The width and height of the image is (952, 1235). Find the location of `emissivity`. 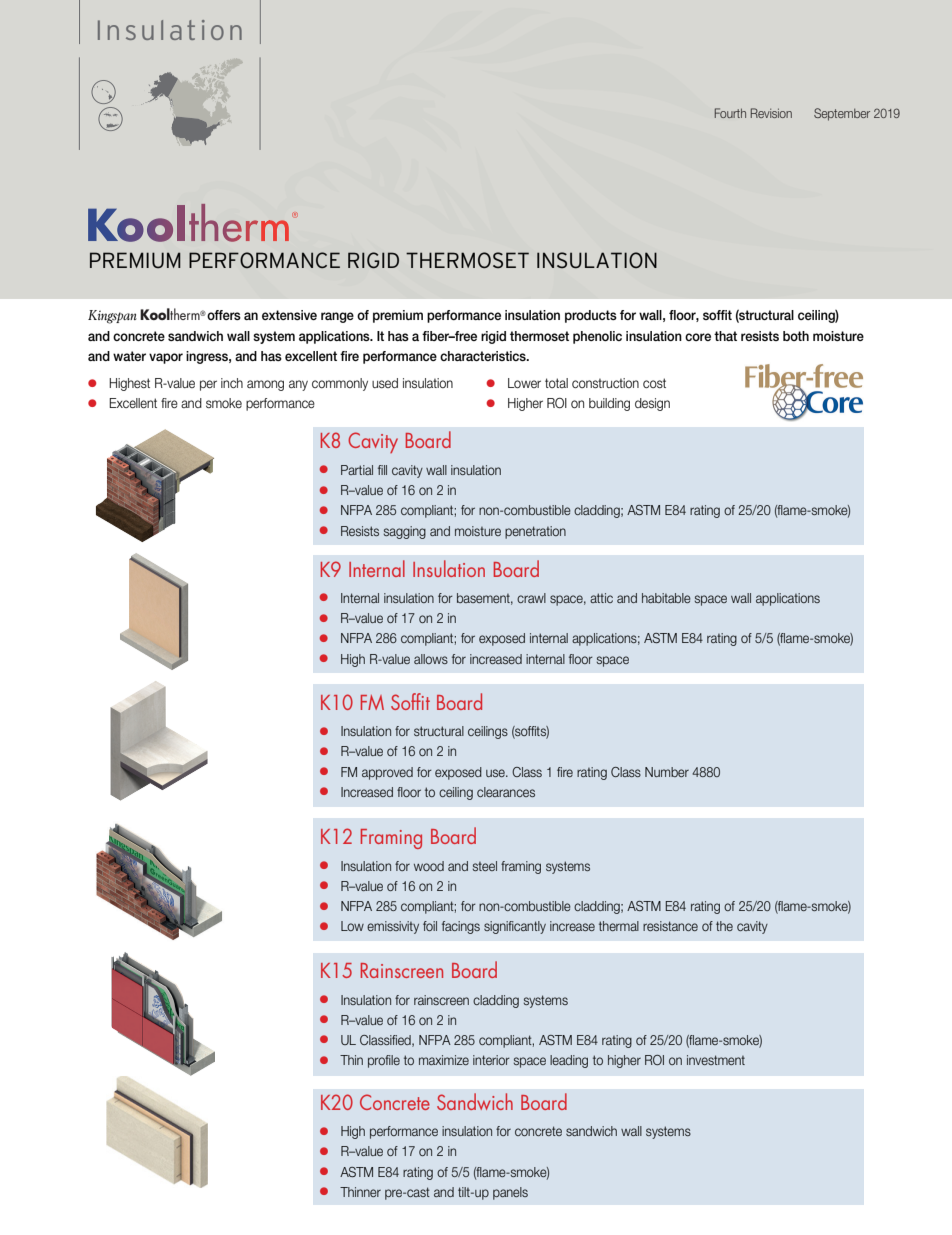

emissivity is located at coordinates (393, 927).
